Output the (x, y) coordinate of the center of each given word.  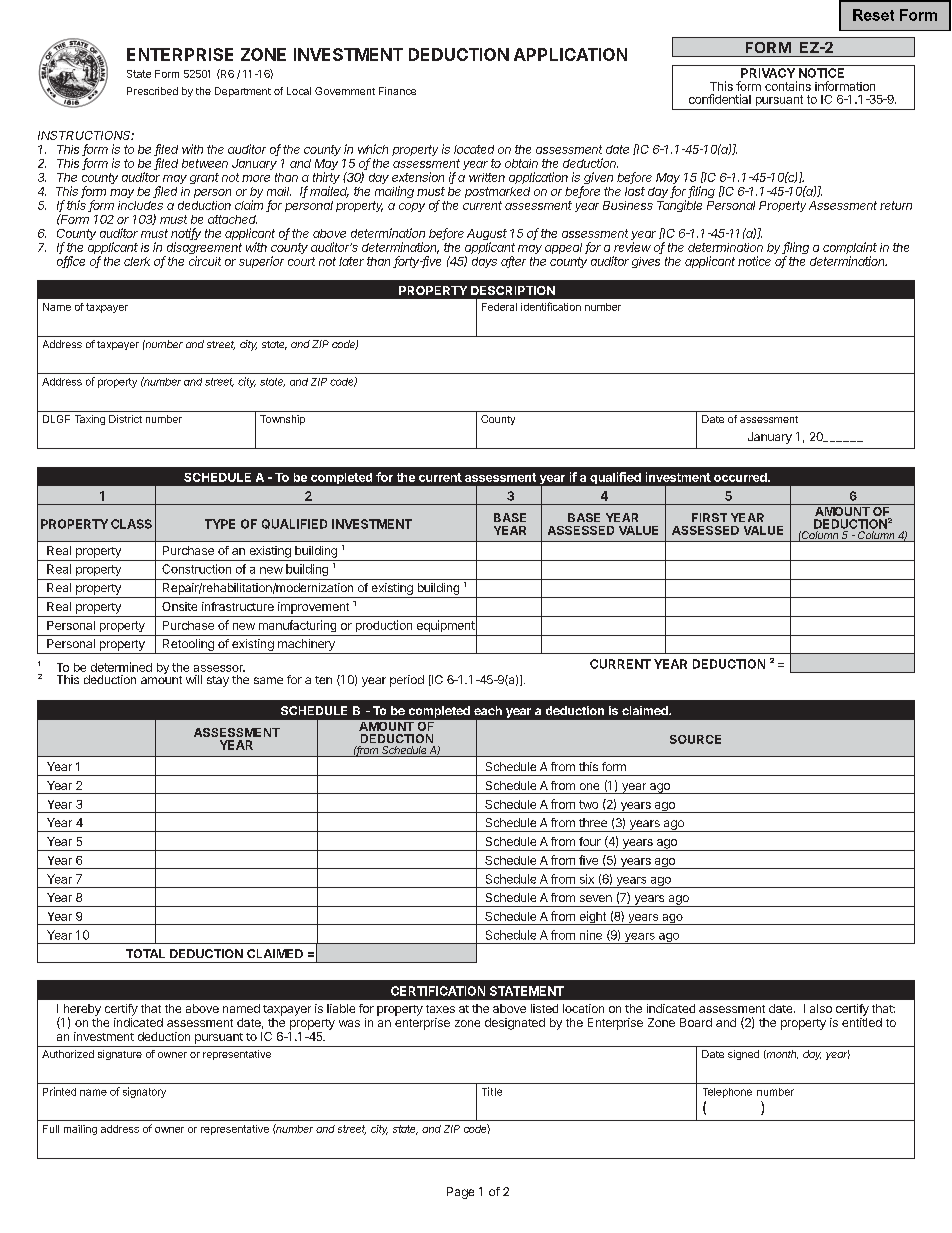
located (474, 149)
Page (460, 1193)
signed (743, 1055)
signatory (144, 1092)
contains (788, 86)
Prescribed (152, 91)
